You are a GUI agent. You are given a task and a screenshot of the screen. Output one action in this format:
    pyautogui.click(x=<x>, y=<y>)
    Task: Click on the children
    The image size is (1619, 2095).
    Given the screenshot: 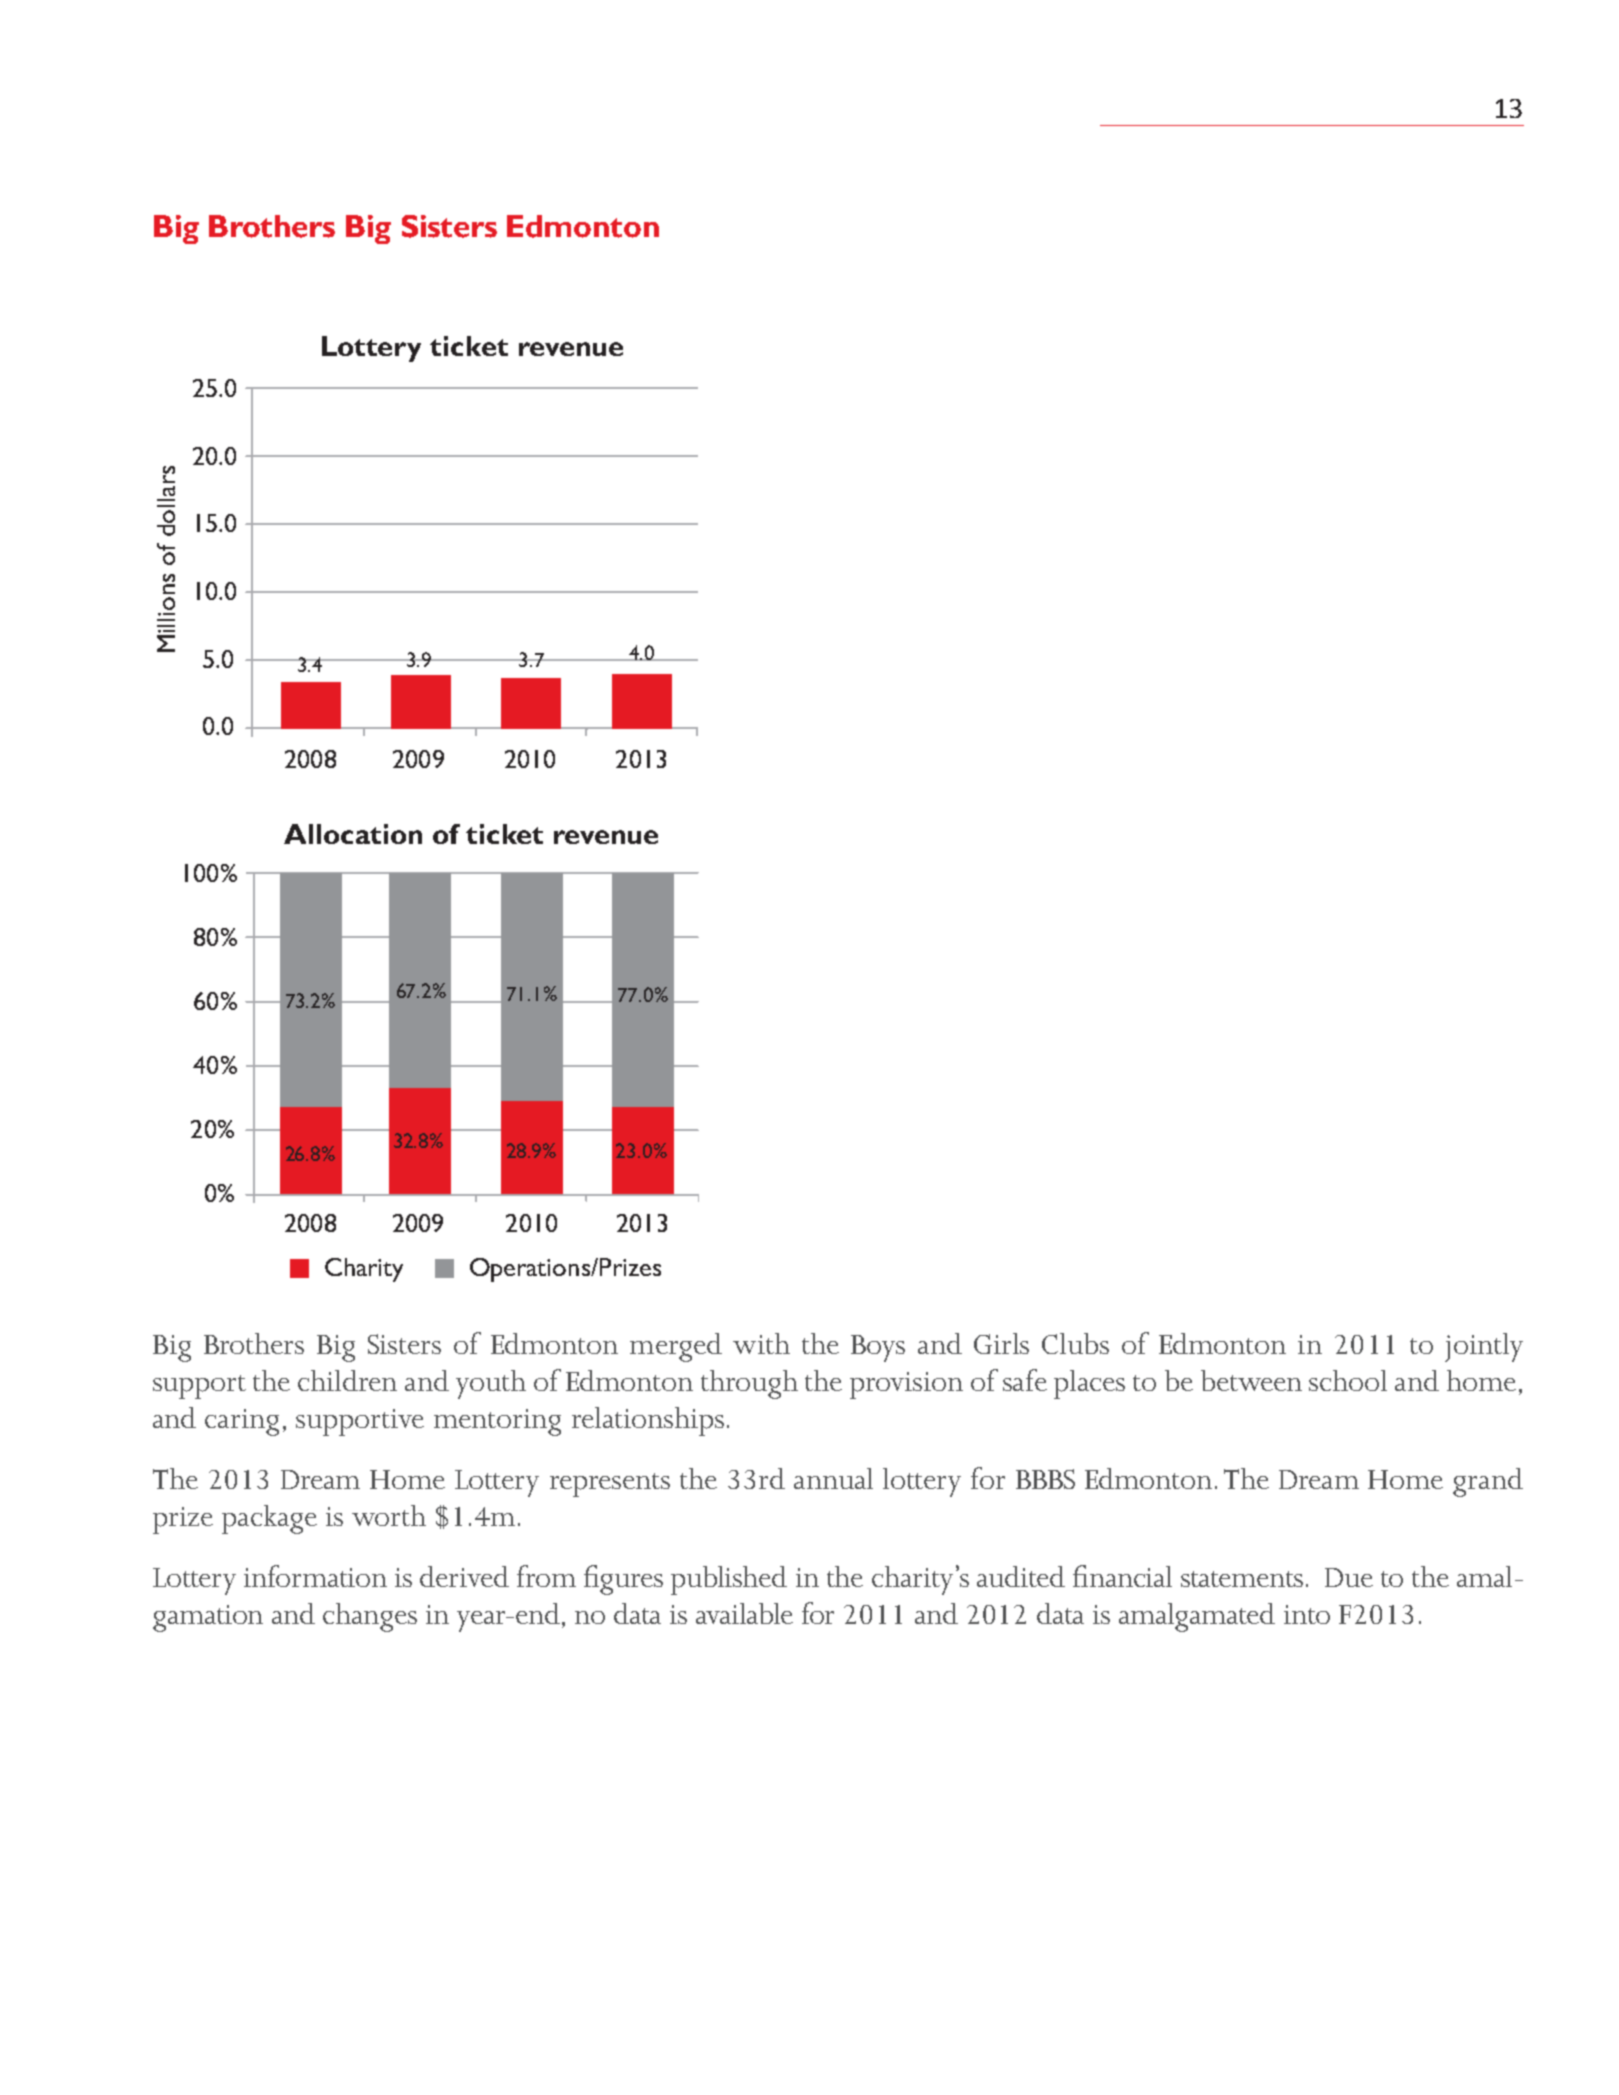 What is the action you would take?
    pyautogui.click(x=347, y=1380)
